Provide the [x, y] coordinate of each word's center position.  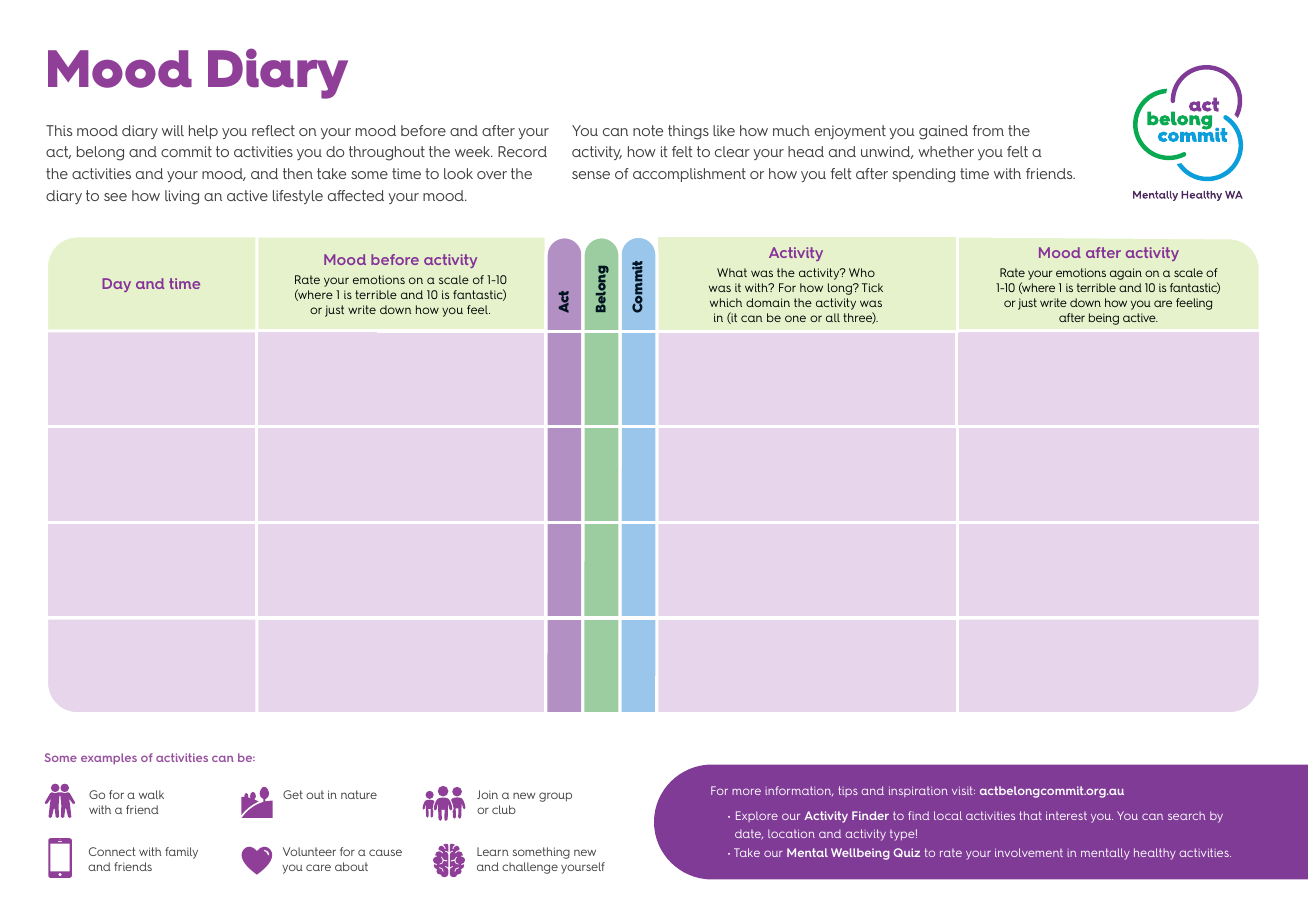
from [988, 130]
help [203, 132]
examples [109, 759]
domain [768, 302]
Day [116, 285]
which [726, 302]
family [181, 853]
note [648, 130]
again [1126, 274]
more [746, 791]
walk [151, 794]
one [795, 318]
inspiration [918, 791]
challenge [530, 868]
